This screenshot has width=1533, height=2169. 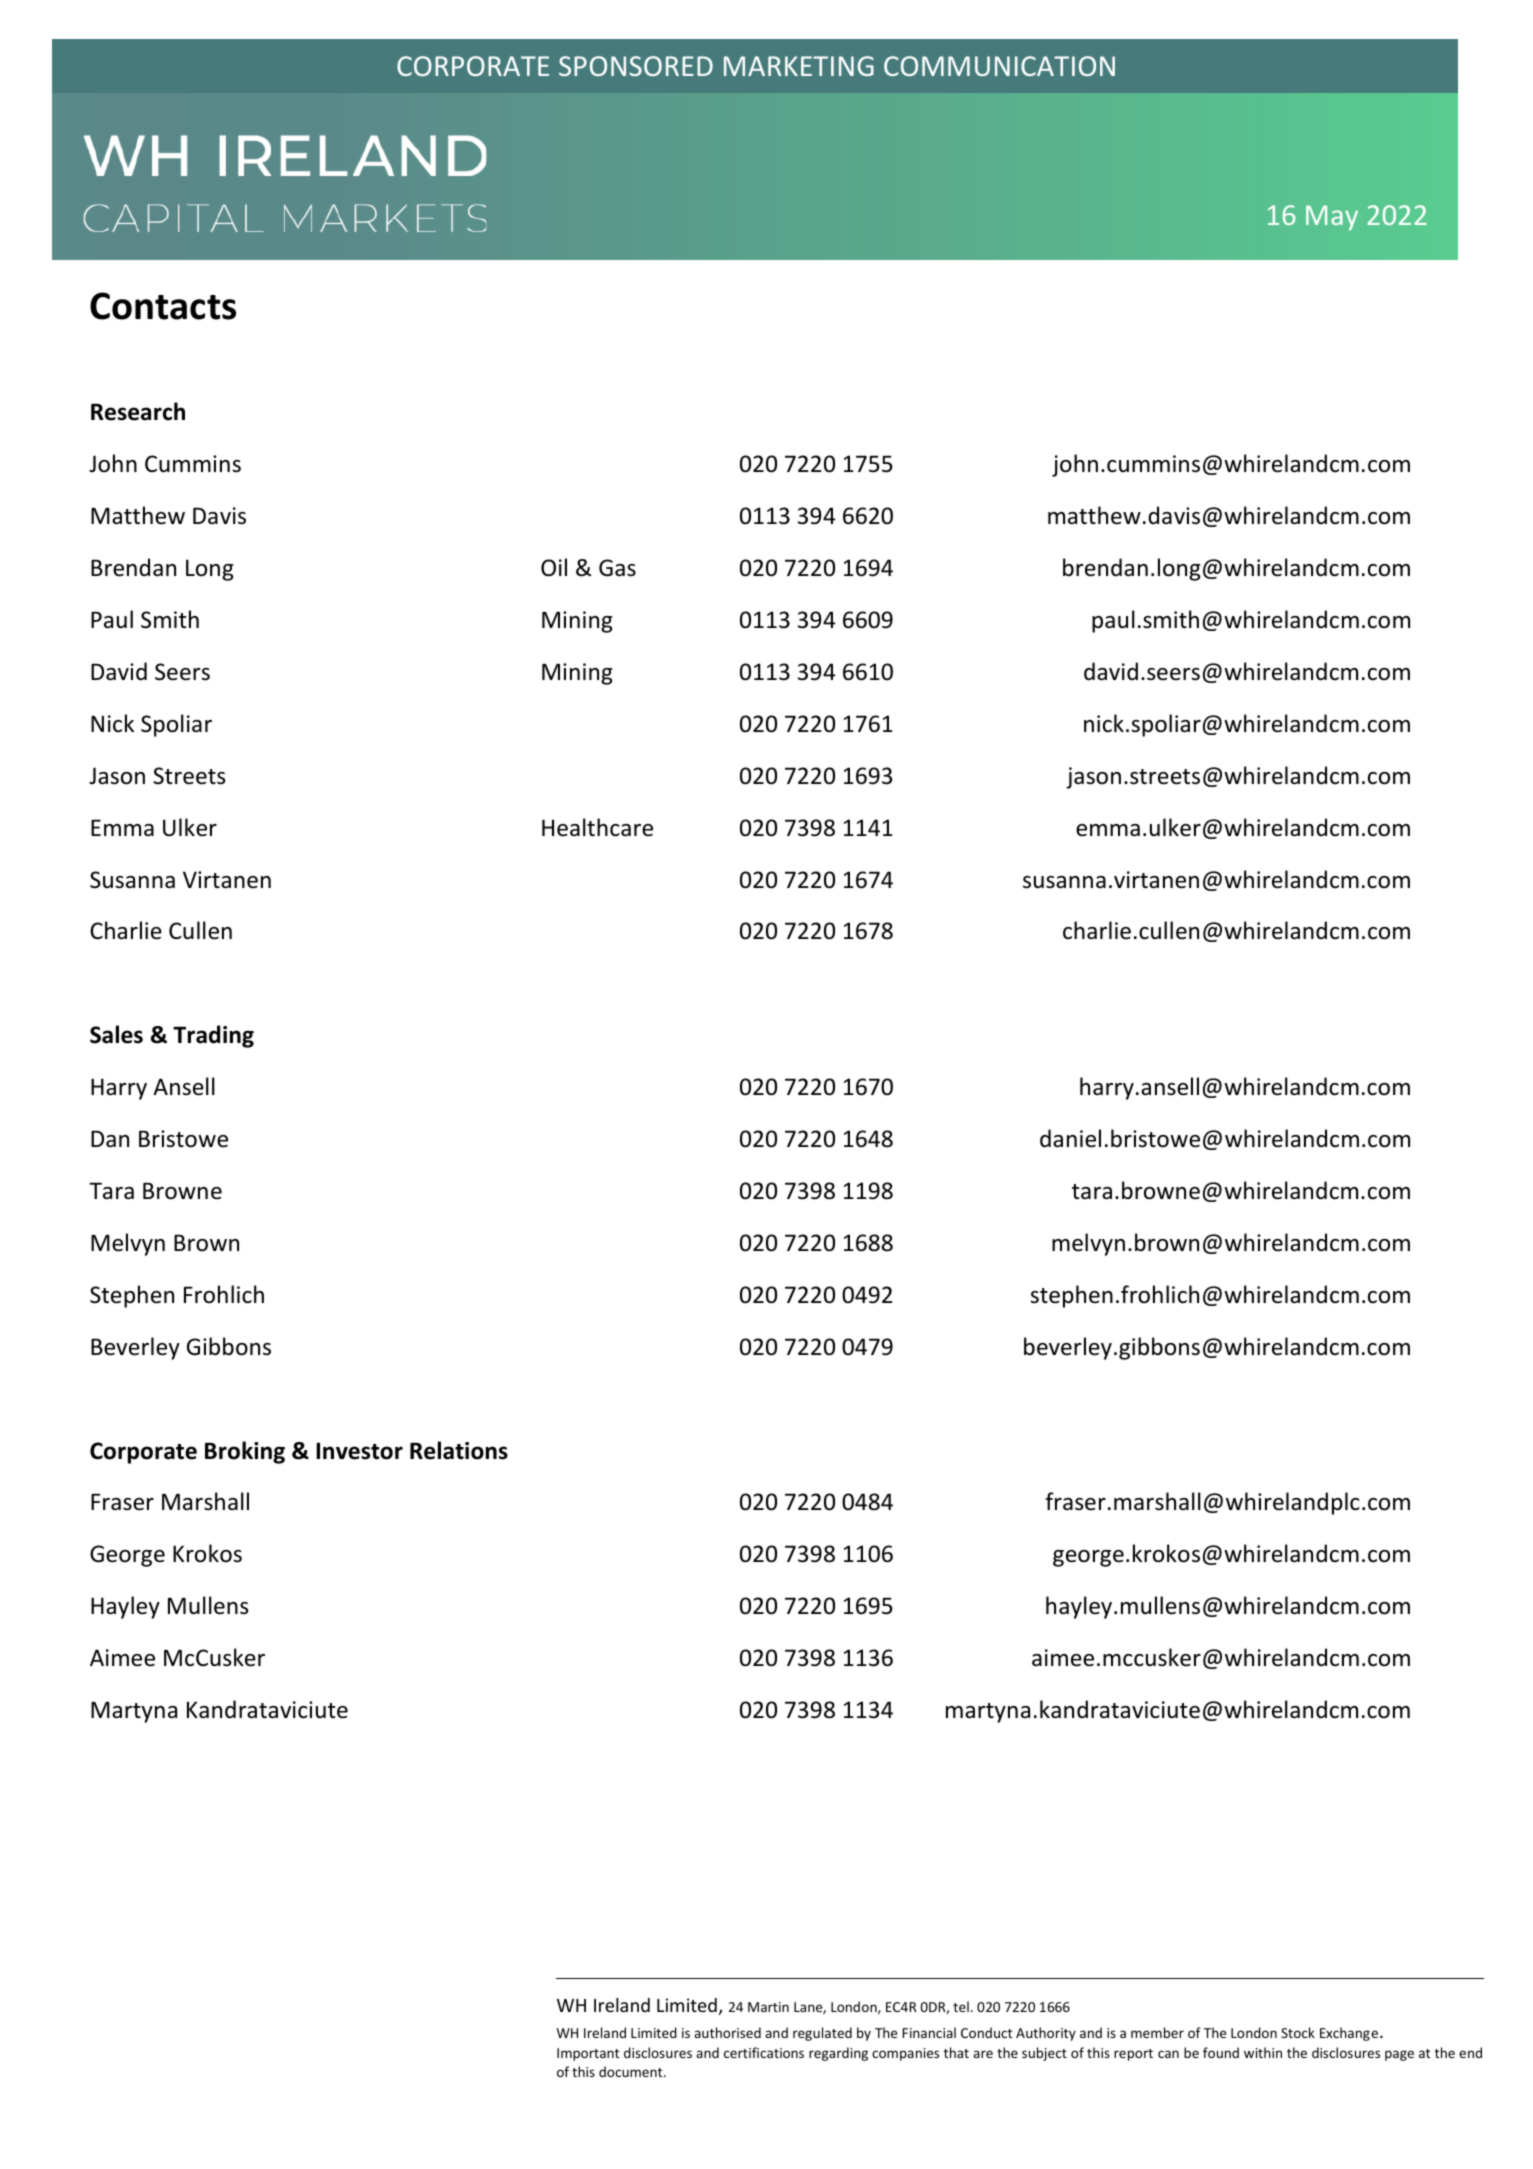 What do you see at coordinates (597, 827) in the screenshot?
I see `Healthcare` at bounding box center [597, 827].
